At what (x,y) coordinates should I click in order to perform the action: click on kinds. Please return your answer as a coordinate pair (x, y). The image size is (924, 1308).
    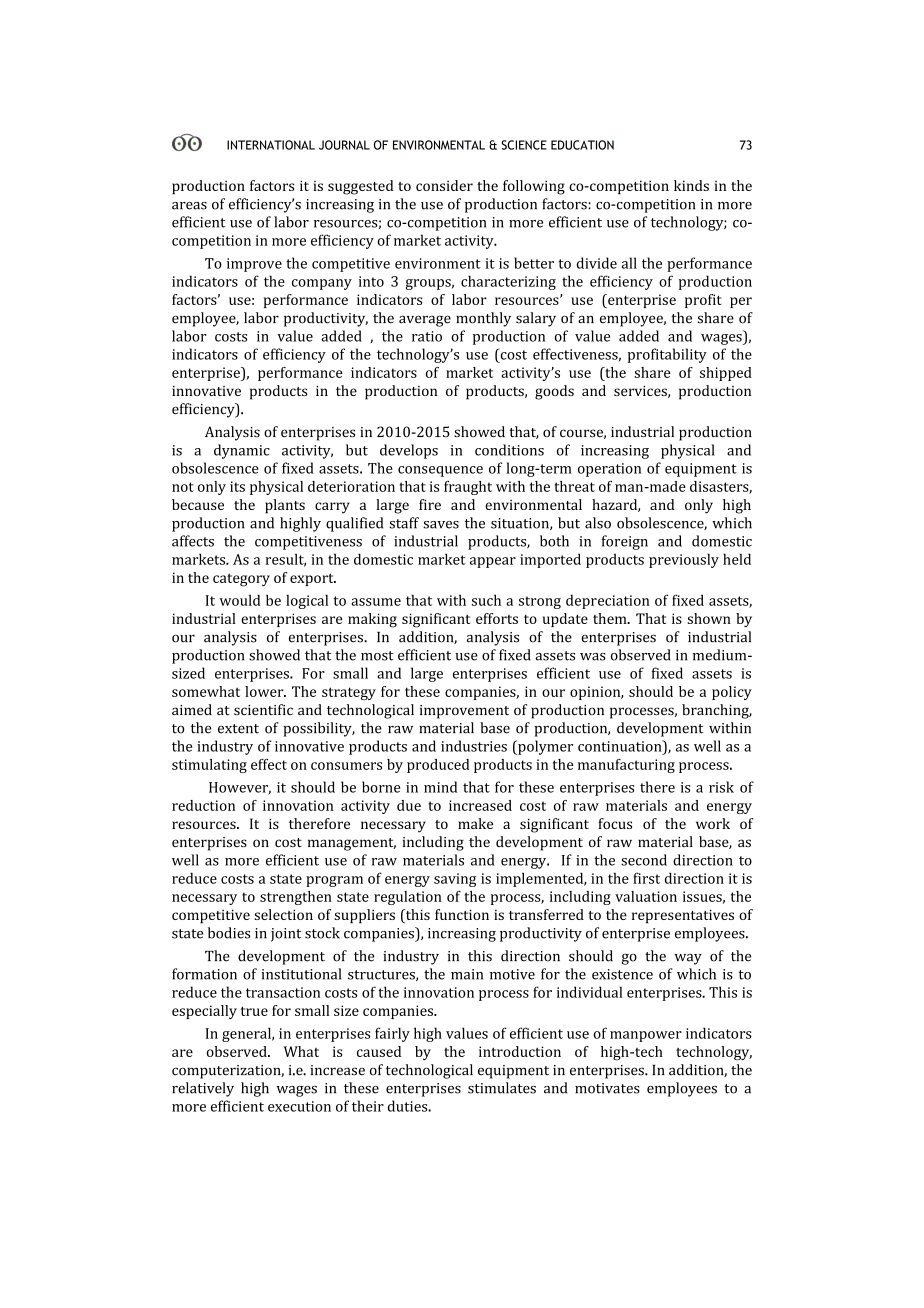
    Looking at the image, I should click on (691, 185).
